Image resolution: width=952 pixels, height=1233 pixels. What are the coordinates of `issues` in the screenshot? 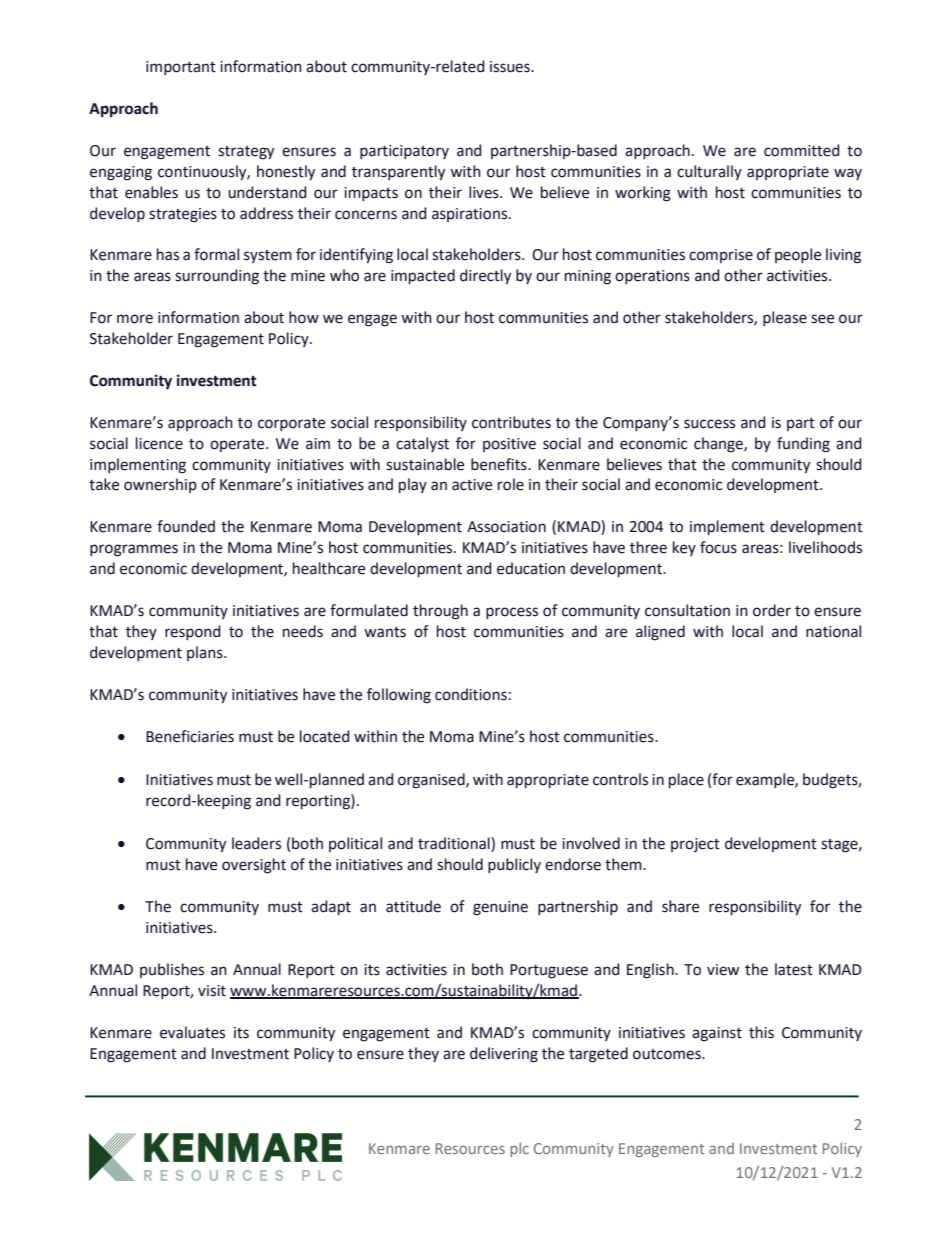 It's located at (511, 67).
